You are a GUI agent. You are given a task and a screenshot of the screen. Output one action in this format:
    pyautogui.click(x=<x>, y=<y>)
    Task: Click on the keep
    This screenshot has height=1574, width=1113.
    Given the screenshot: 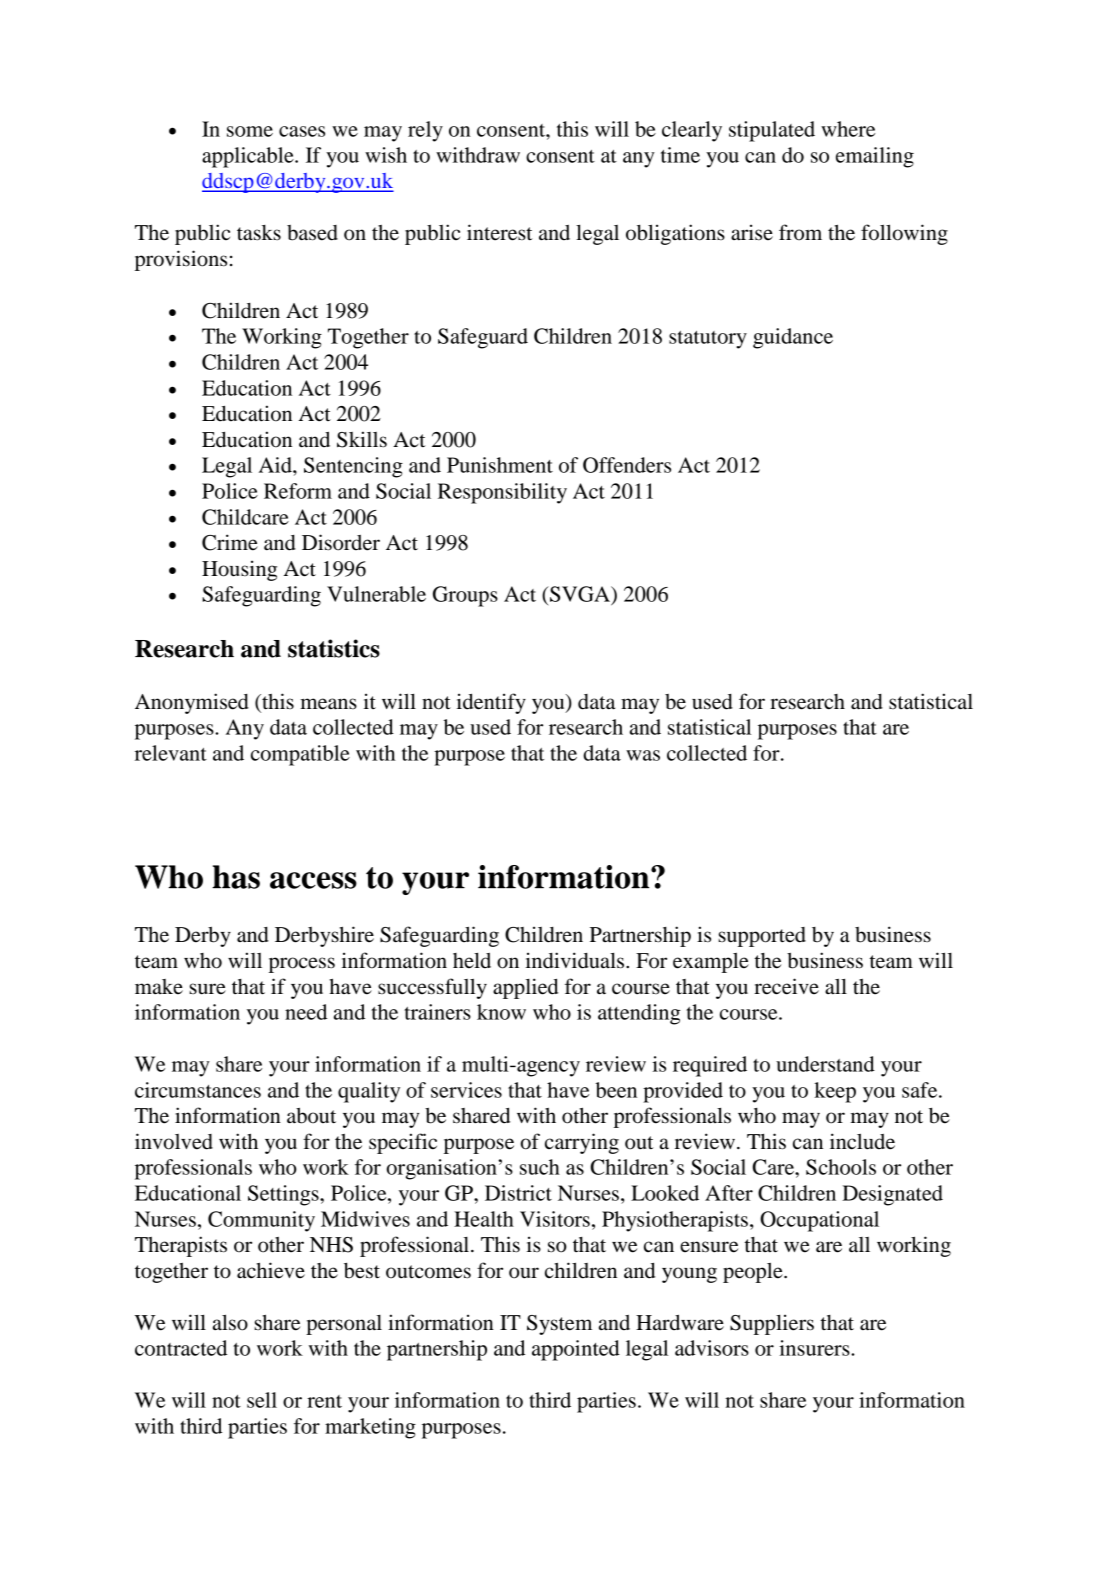 What is the action you would take?
    pyautogui.click(x=835, y=1092)
